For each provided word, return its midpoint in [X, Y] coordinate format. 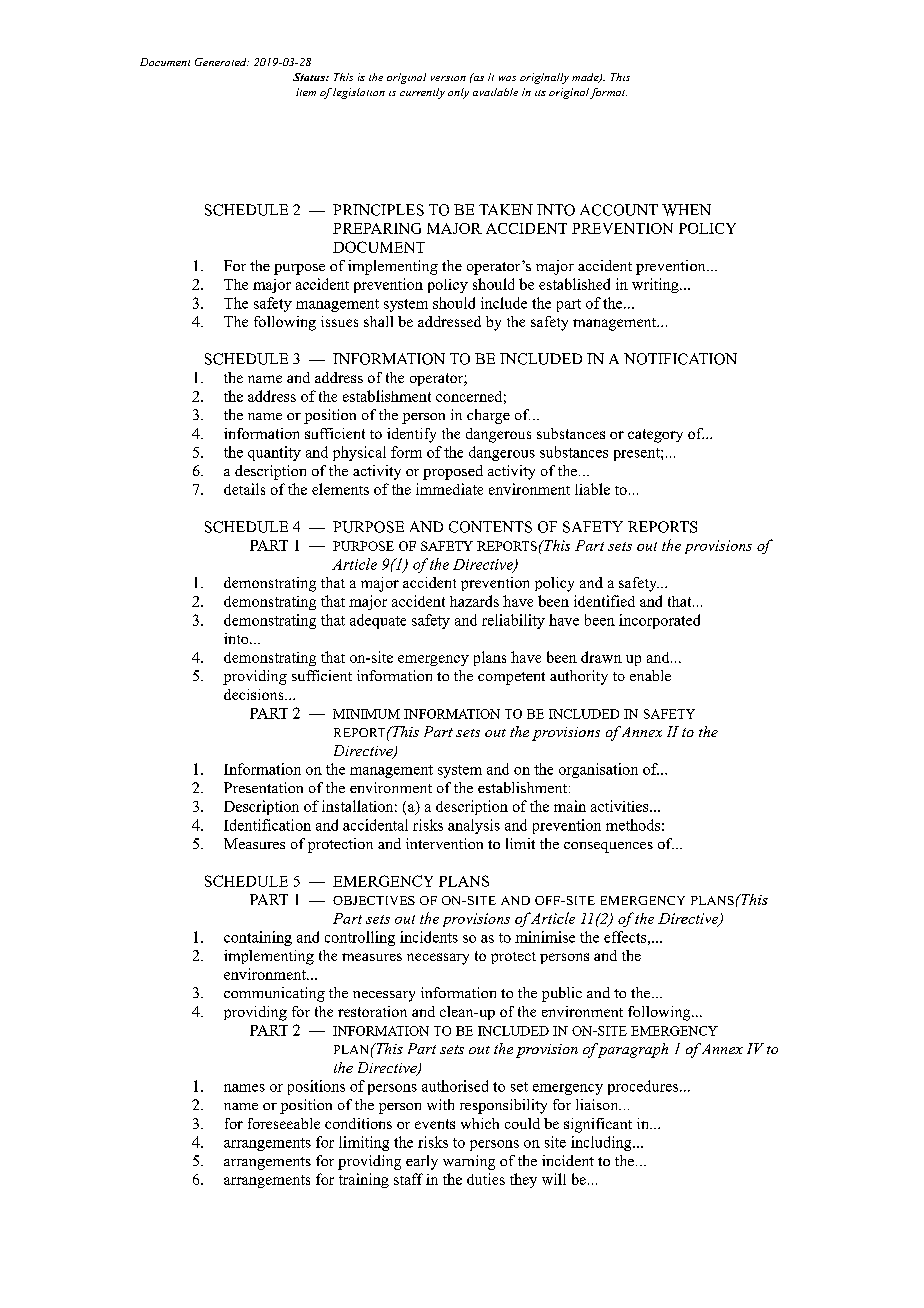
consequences [608, 847]
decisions [255, 694]
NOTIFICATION [680, 359]
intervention [444, 843]
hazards [474, 601]
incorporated [659, 621]
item [306, 92]
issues [339, 321]
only [458, 93]
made [586, 78]
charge [488, 416]
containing [258, 938]
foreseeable [284, 1123]
